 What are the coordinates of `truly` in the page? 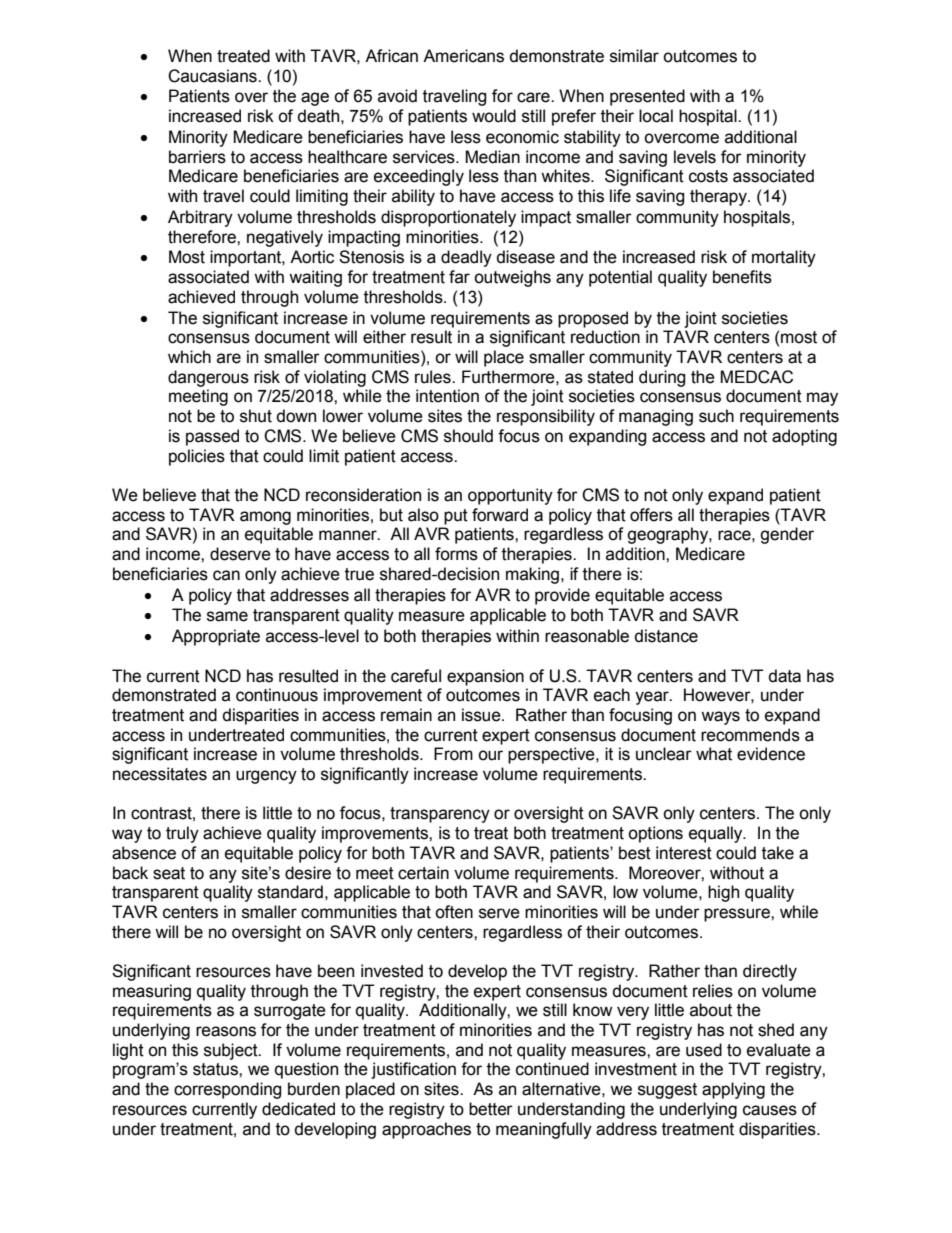 It's located at (182, 834).
